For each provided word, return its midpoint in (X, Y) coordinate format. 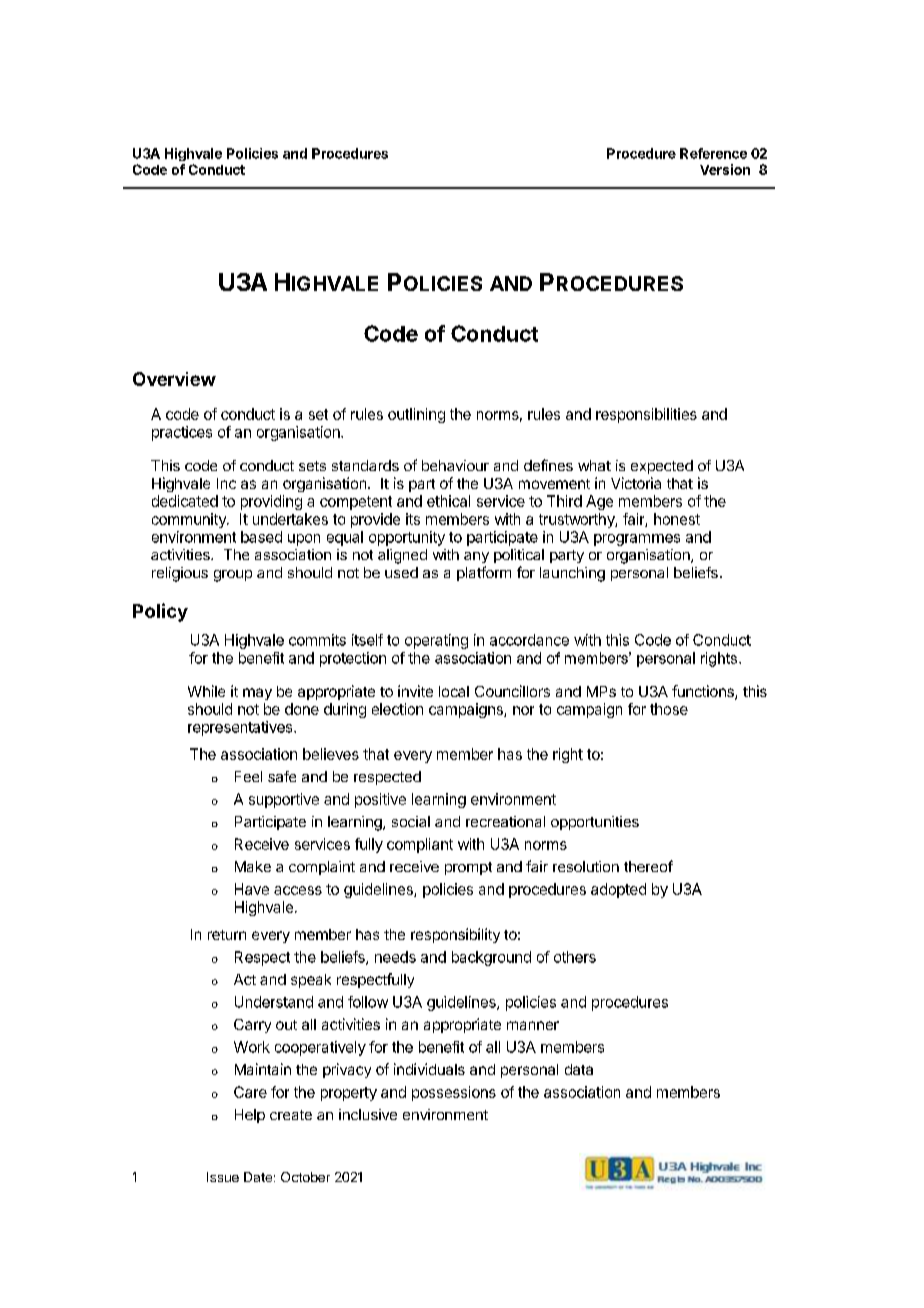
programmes (637, 540)
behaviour (455, 465)
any (476, 557)
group (233, 576)
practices (182, 433)
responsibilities (646, 415)
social (411, 821)
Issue (223, 1177)
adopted (618, 890)
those (669, 709)
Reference (713, 153)
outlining (416, 415)
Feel (248, 776)
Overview (174, 379)
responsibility (455, 935)
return (227, 935)
